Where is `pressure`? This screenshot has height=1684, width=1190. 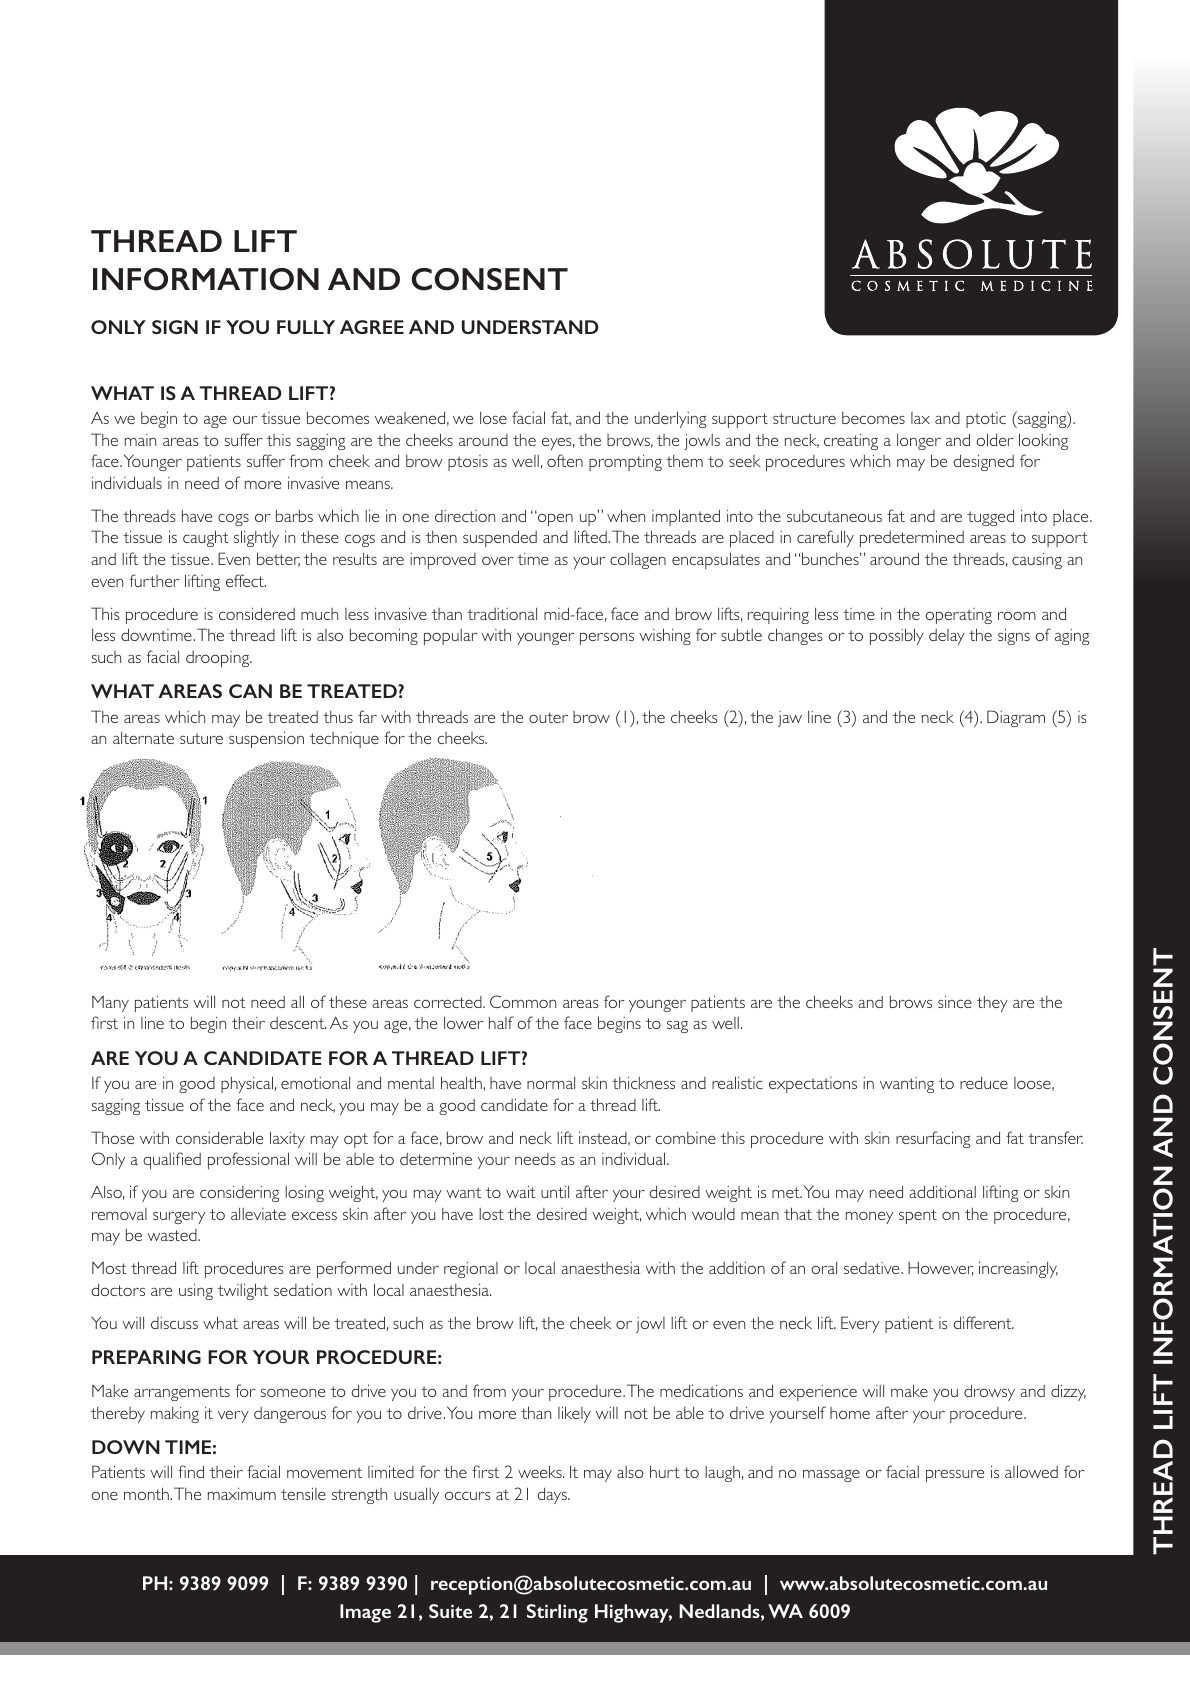 pressure is located at coordinates (955, 1475).
